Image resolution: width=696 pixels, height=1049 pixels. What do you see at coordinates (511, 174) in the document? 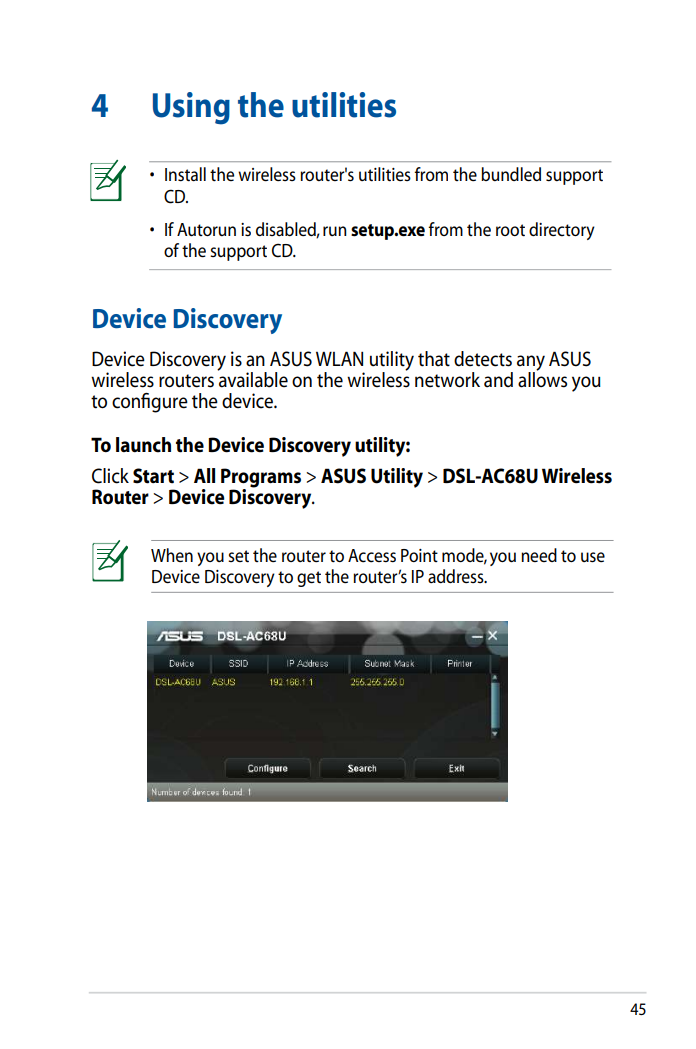
I see `bundled` at bounding box center [511, 174].
